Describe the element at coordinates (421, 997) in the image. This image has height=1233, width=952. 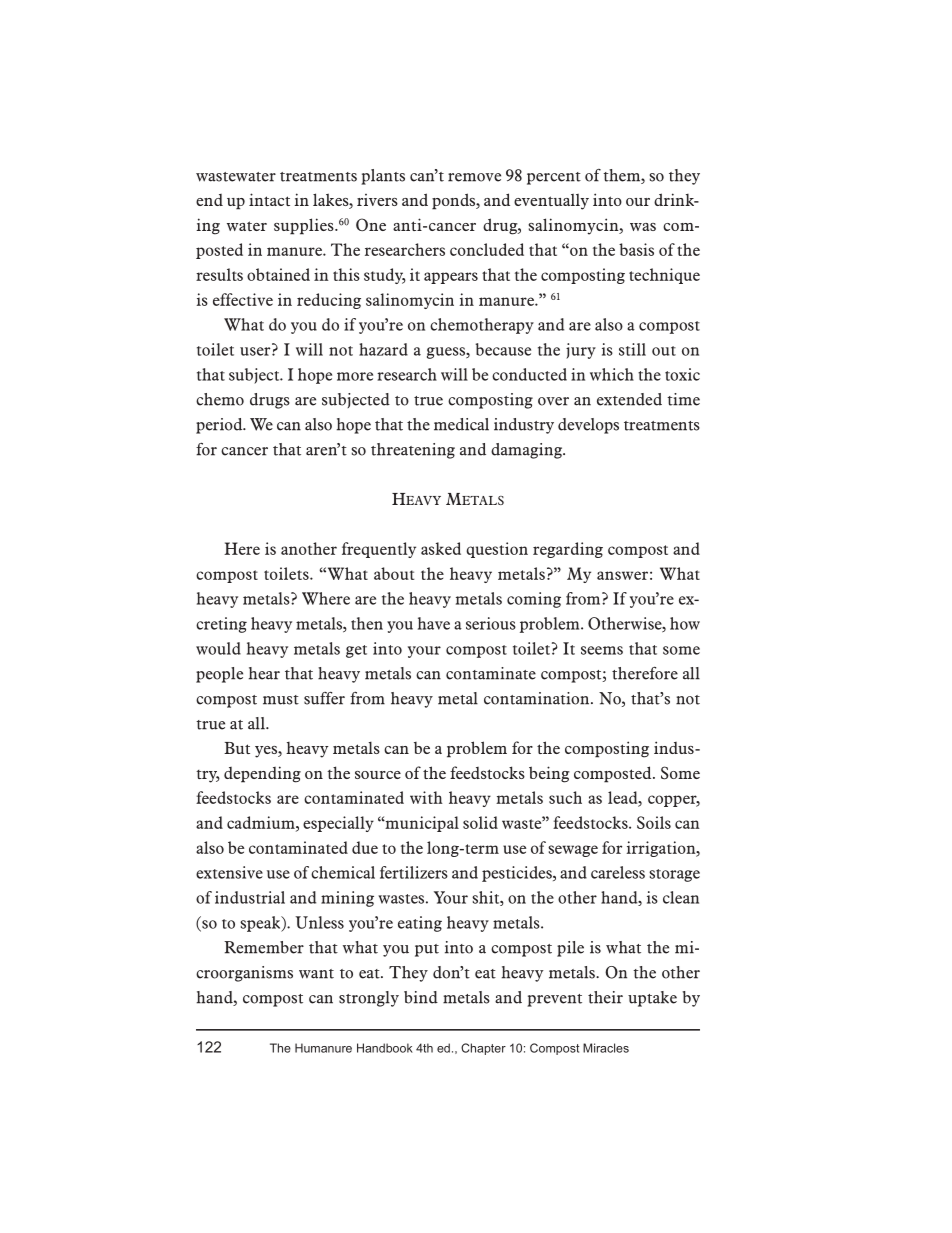
I see `bind` at that location.
